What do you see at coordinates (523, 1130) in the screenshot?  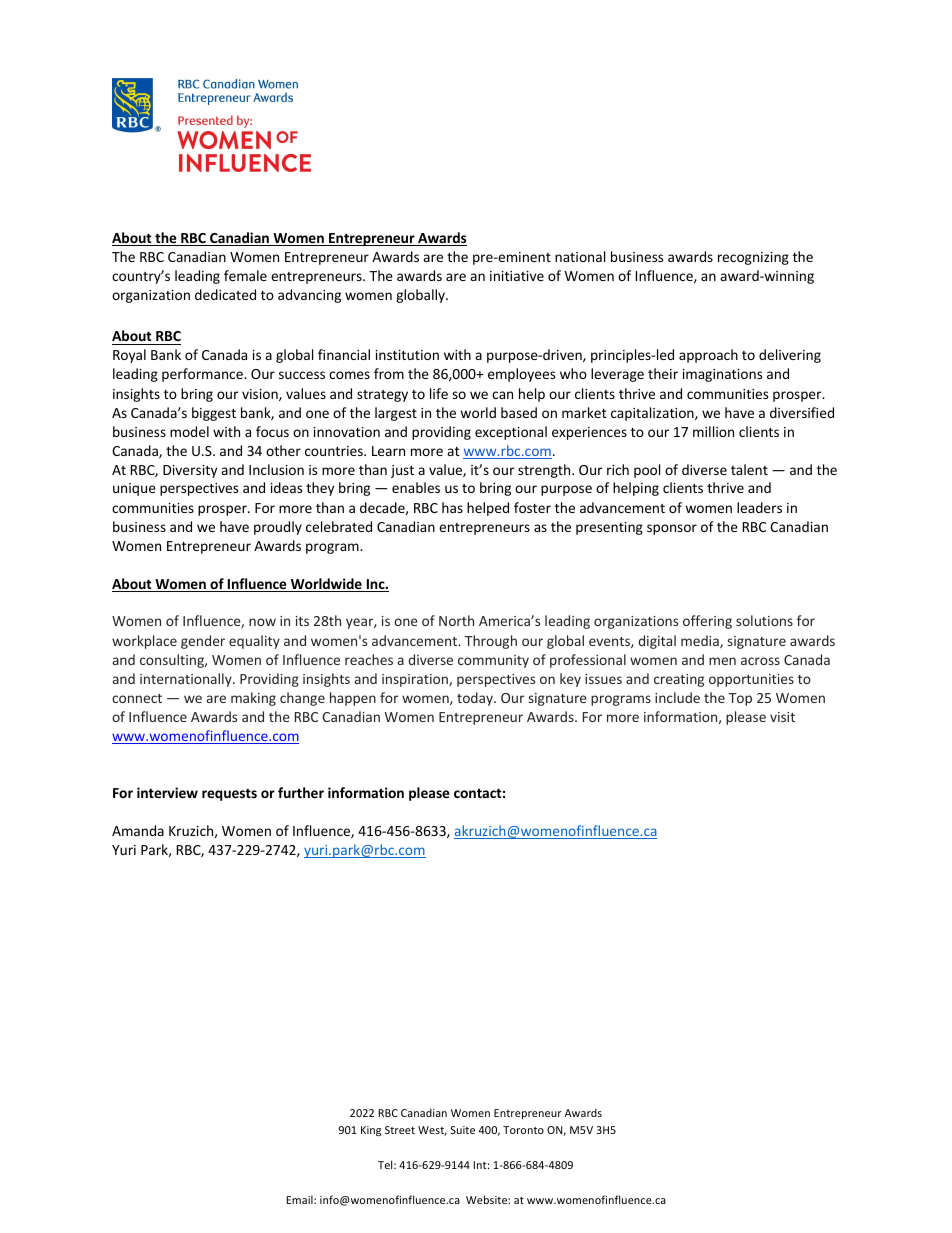 I see `Toronto` at bounding box center [523, 1130].
